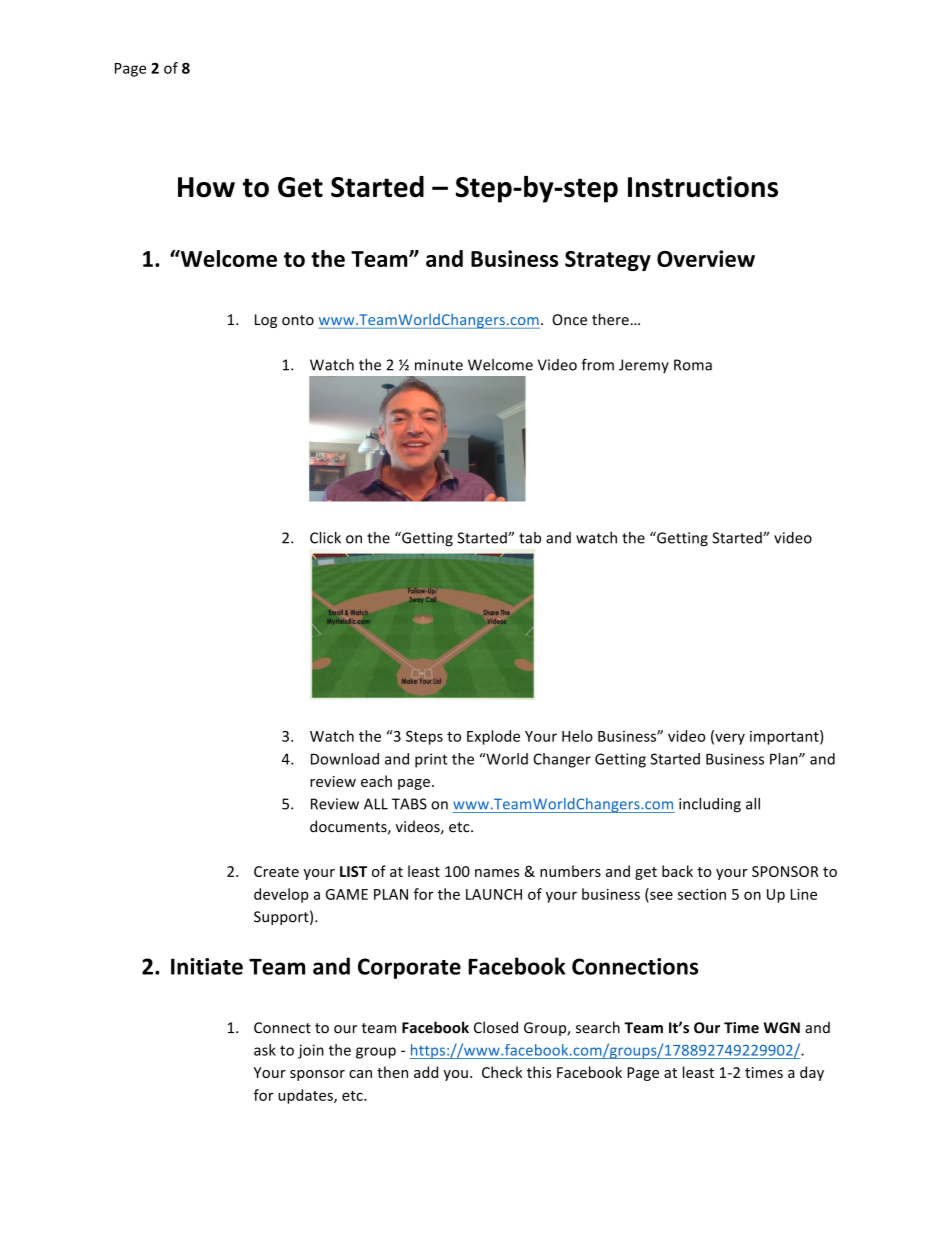 The width and height of the document is (952, 1233). Describe the element at coordinates (325, 538) in the document. I see `Click` at that location.
